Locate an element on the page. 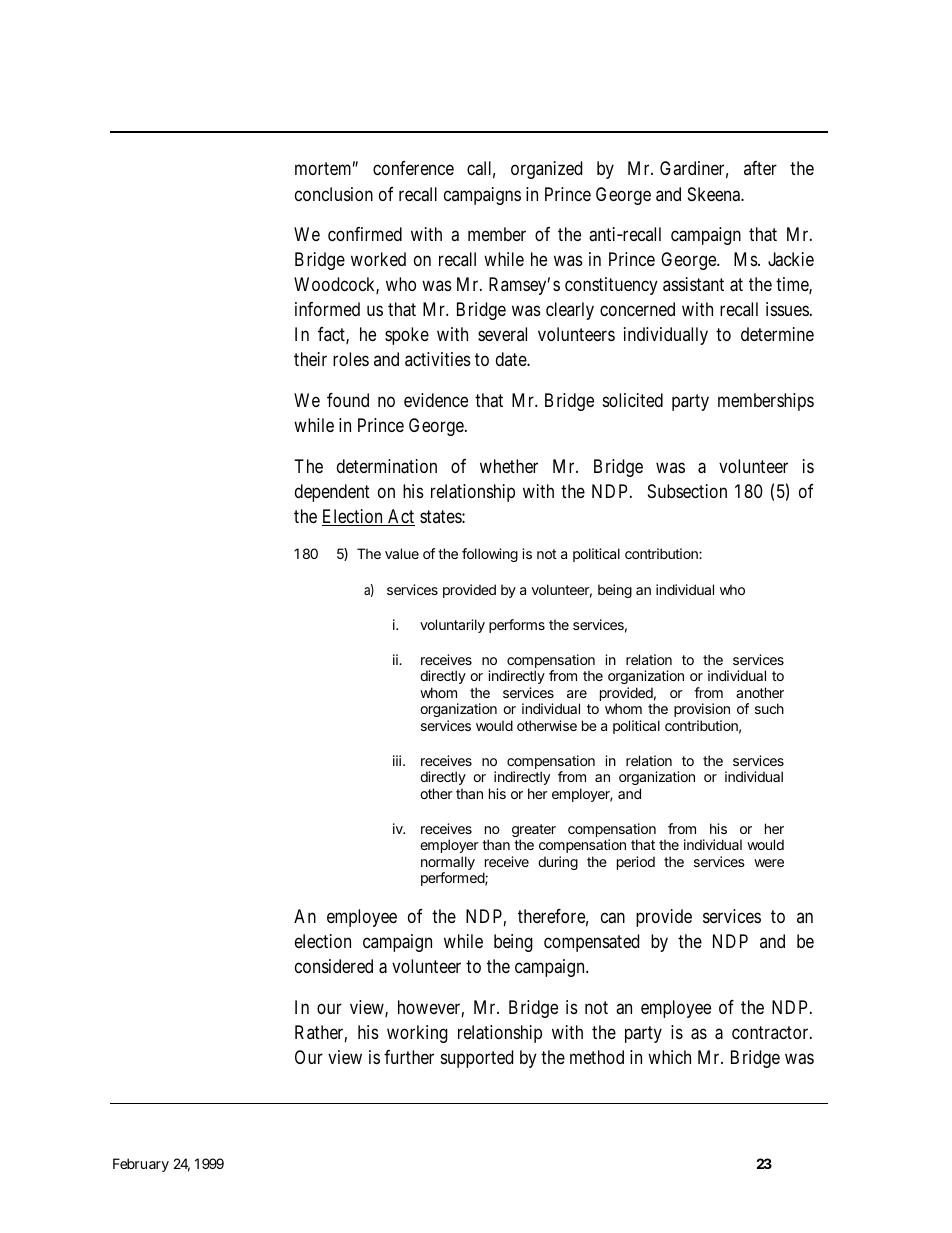  conference is located at coordinates (413, 168).
